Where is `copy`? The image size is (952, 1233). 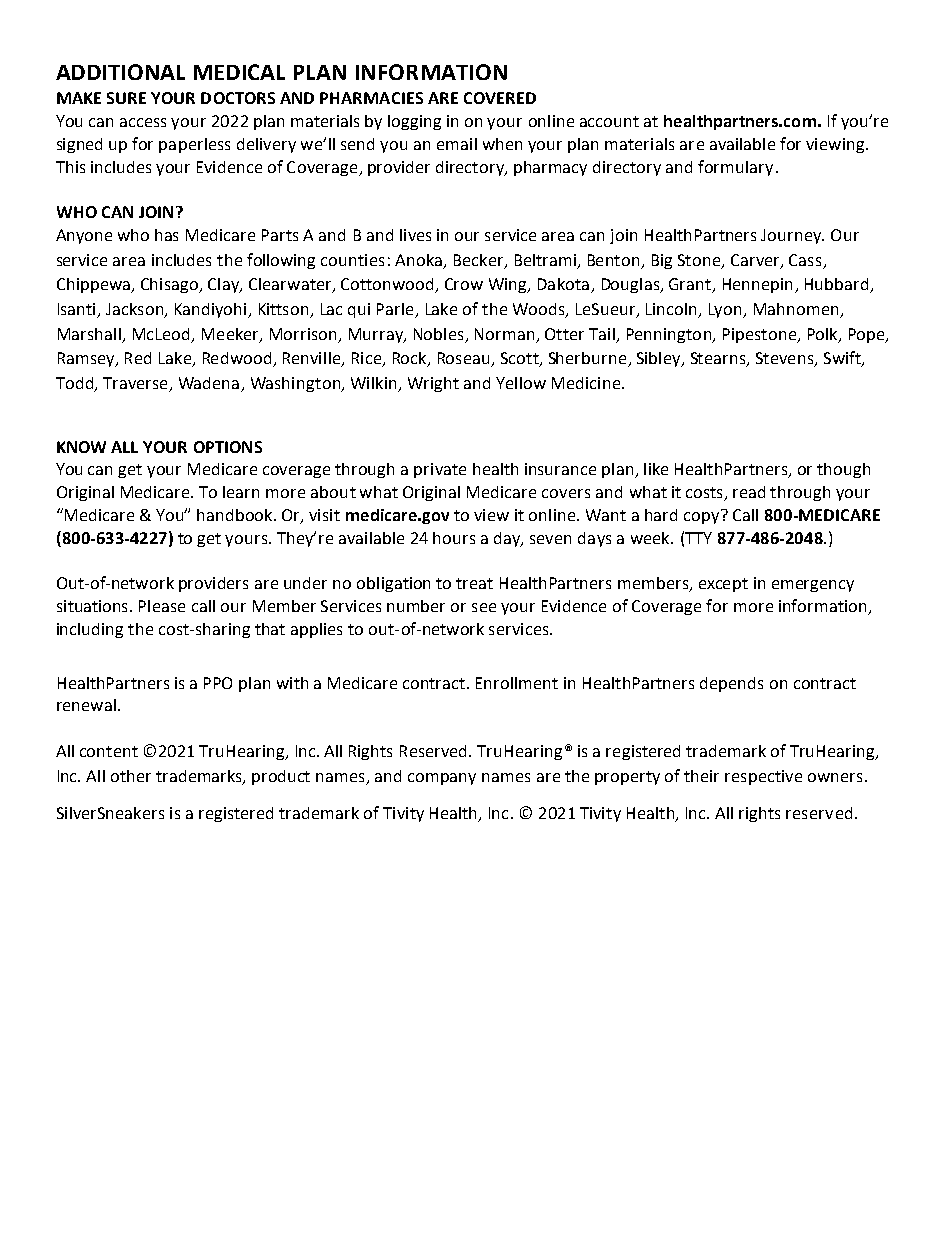
copy is located at coordinates (701, 518).
